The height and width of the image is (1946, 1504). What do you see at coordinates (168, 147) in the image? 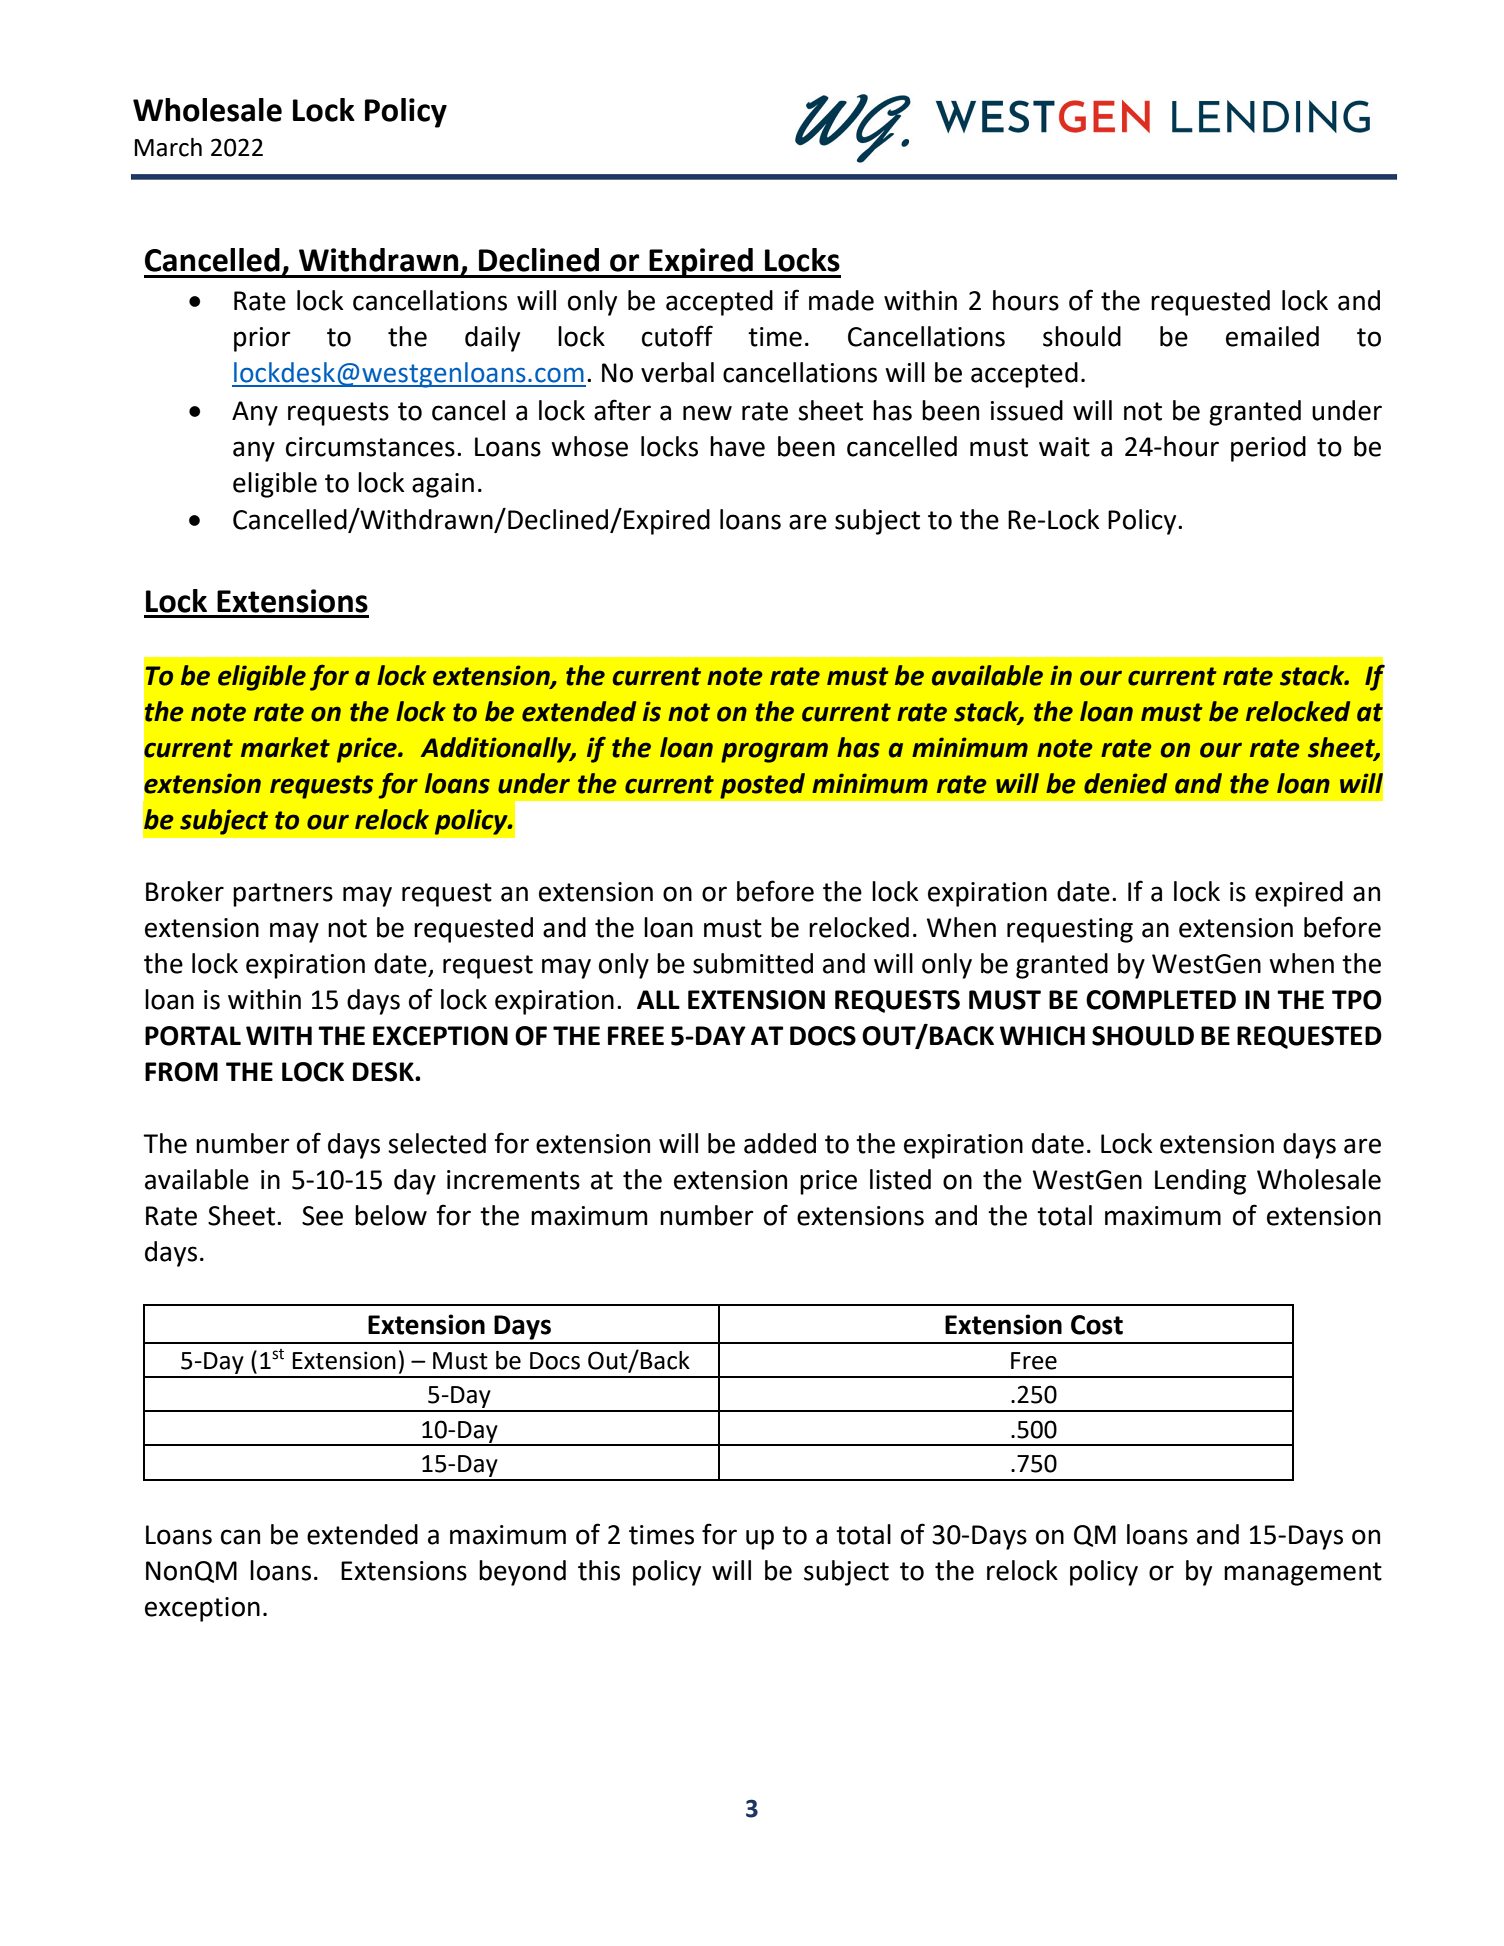
I see `March` at bounding box center [168, 147].
